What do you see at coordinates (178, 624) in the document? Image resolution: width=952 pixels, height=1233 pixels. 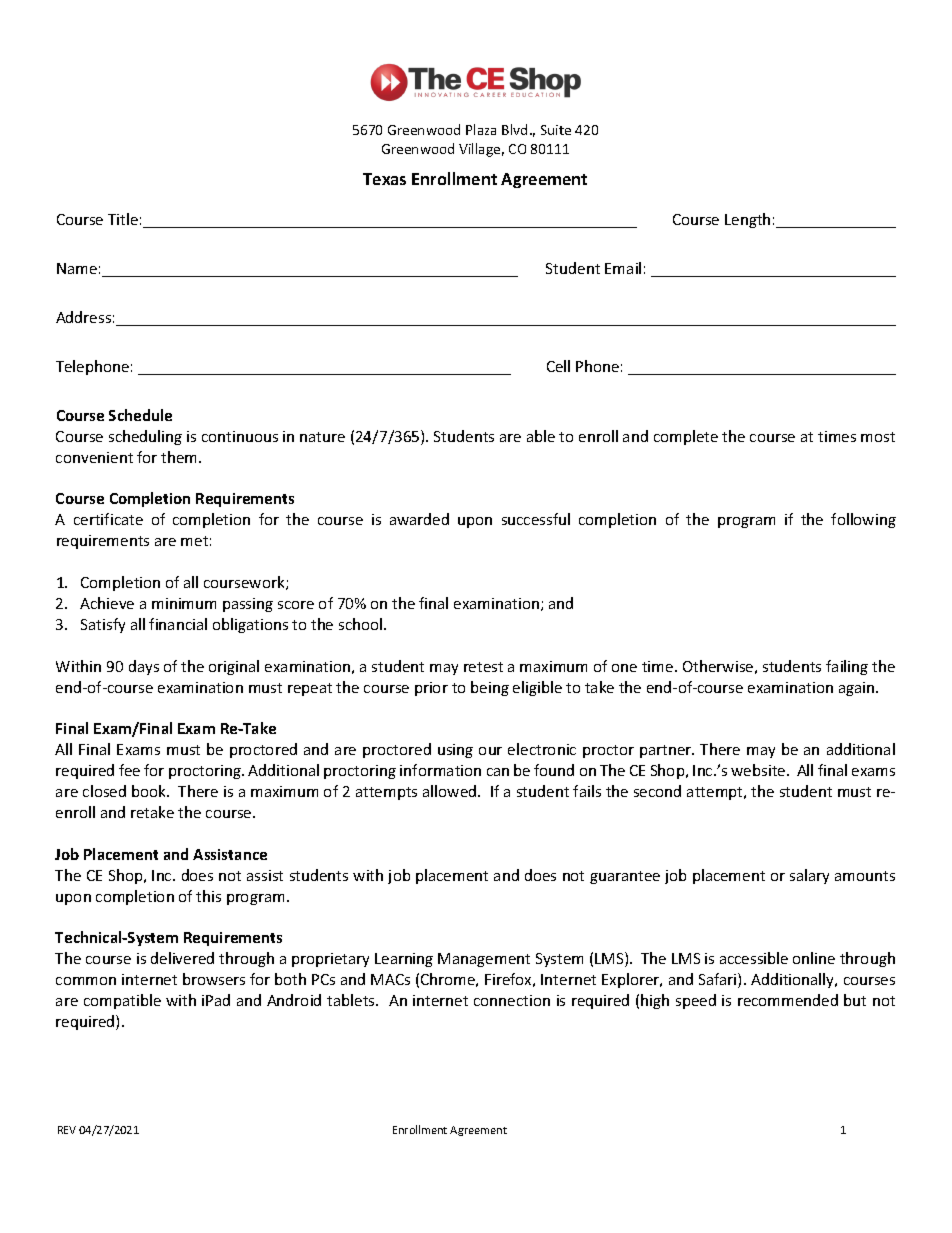 I see `financial` at bounding box center [178, 624].
